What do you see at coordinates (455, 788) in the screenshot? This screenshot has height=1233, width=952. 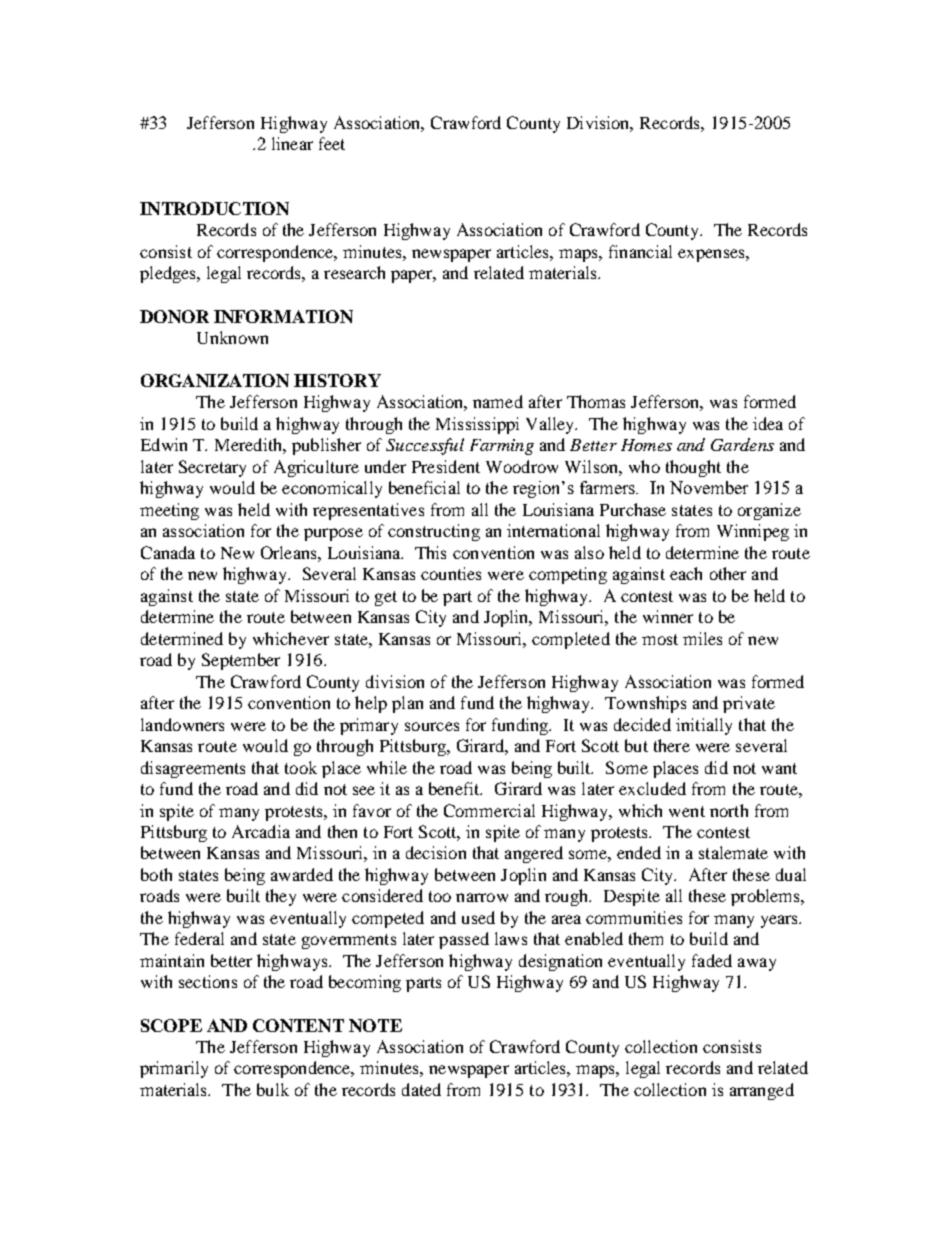 I see `benefit` at bounding box center [455, 788].
